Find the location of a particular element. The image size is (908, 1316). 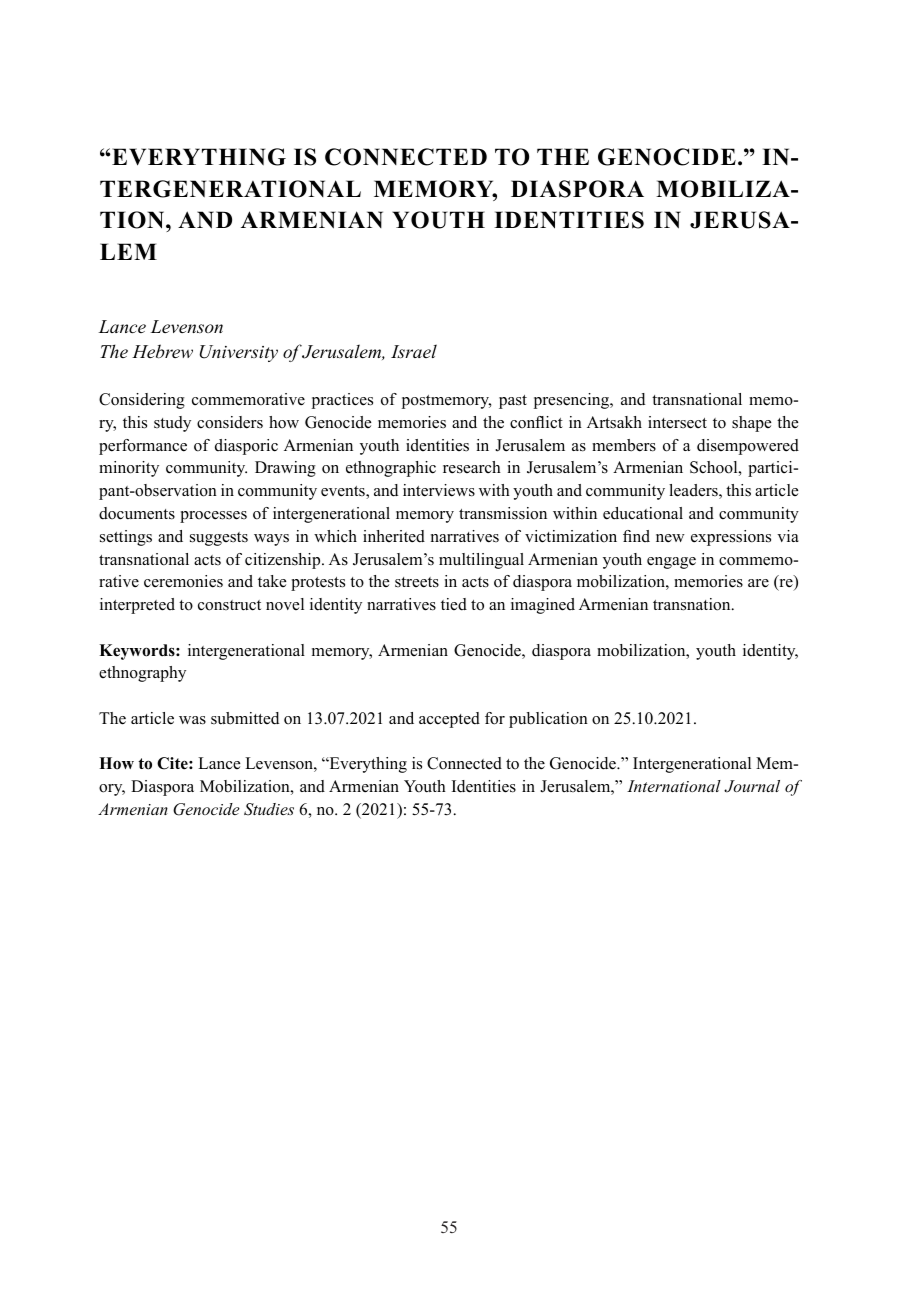

take is located at coordinates (272, 581).
